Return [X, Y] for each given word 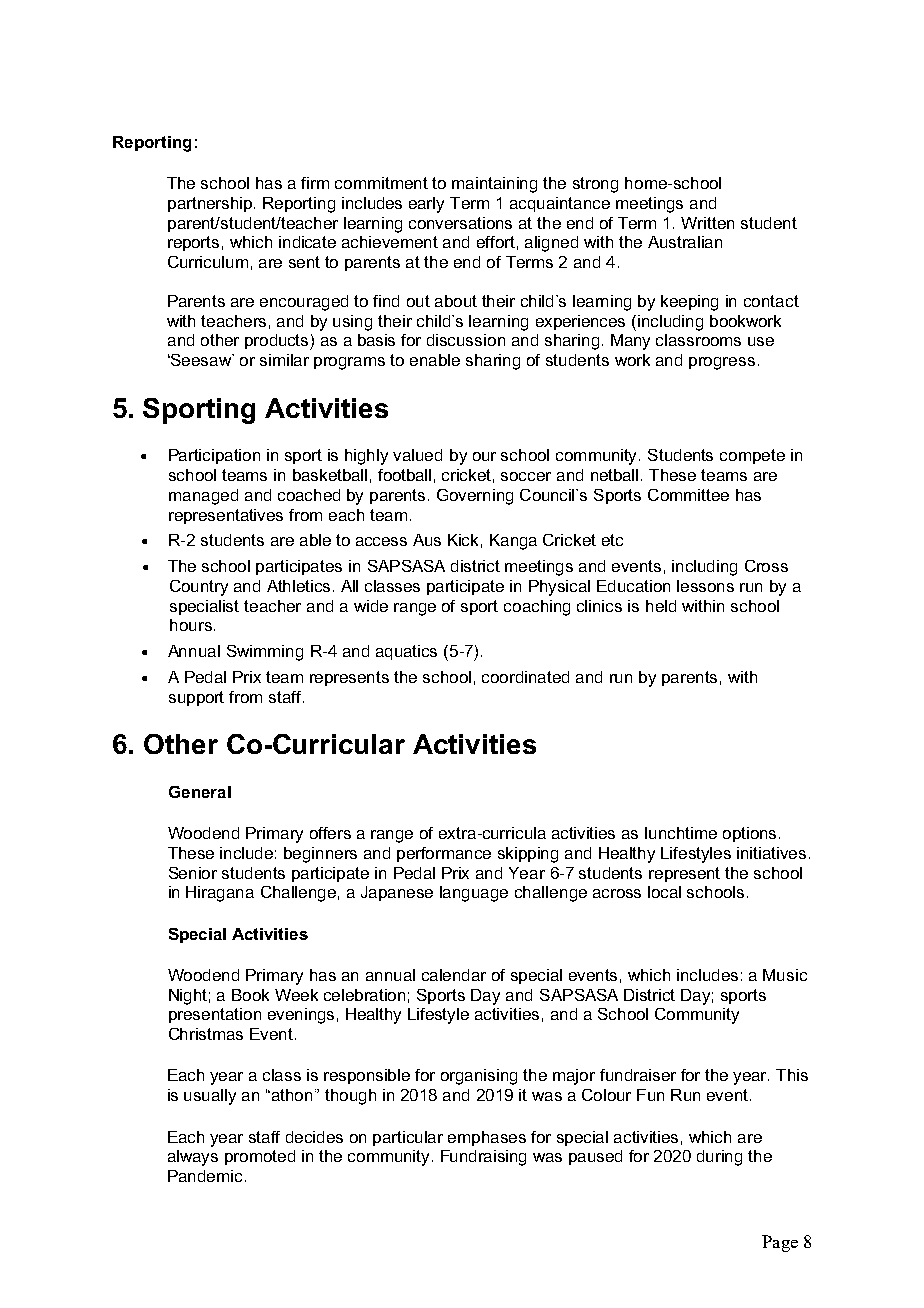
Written [707, 223]
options [749, 834]
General [200, 792]
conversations [460, 223]
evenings [301, 1016]
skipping [528, 855]
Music [785, 975]
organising [479, 1077]
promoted [260, 1157]
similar [284, 360]
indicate [307, 242]
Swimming [265, 653]
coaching [537, 608]
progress [722, 363]
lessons [705, 586]
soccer [526, 476]
